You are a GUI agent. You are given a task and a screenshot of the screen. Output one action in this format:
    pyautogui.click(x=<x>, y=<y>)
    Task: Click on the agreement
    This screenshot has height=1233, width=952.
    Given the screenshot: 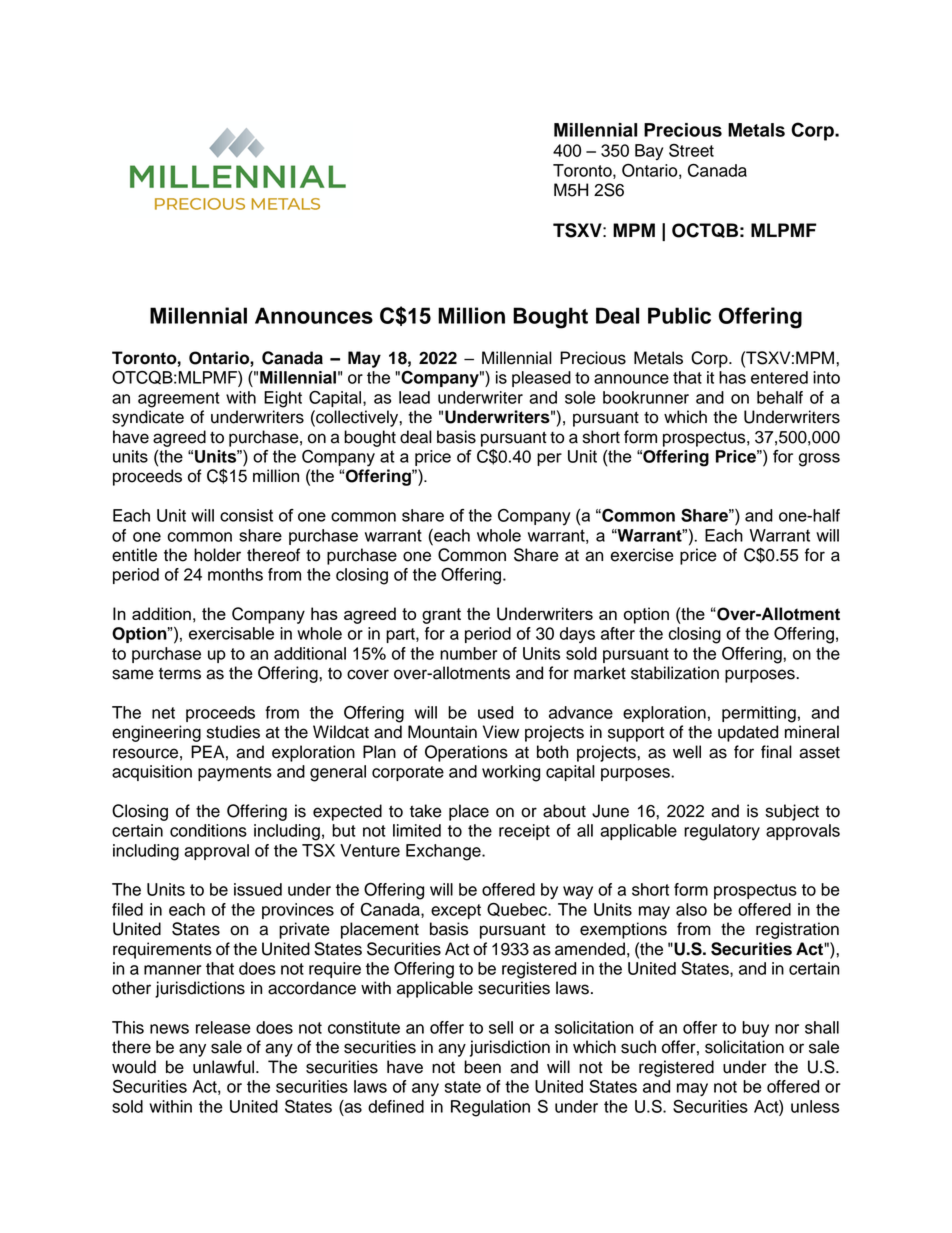 What is the action you would take?
    pyautogui.click(x=179, y=400)
